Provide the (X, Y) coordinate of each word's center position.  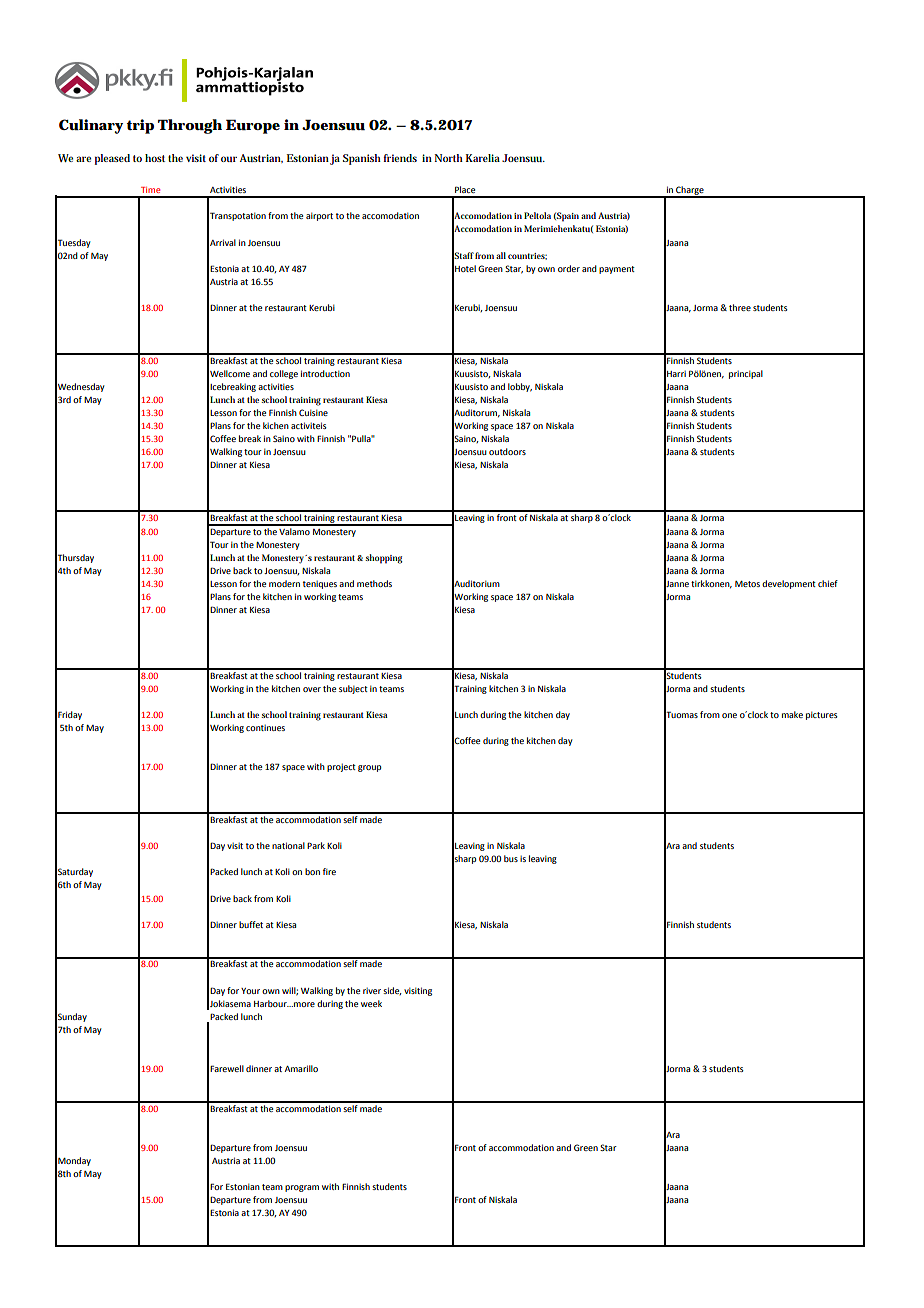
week (371, 1003)
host (155, 158)
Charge (690, 191)
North (449, 158)
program (302, 1188)
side (392, 991)
